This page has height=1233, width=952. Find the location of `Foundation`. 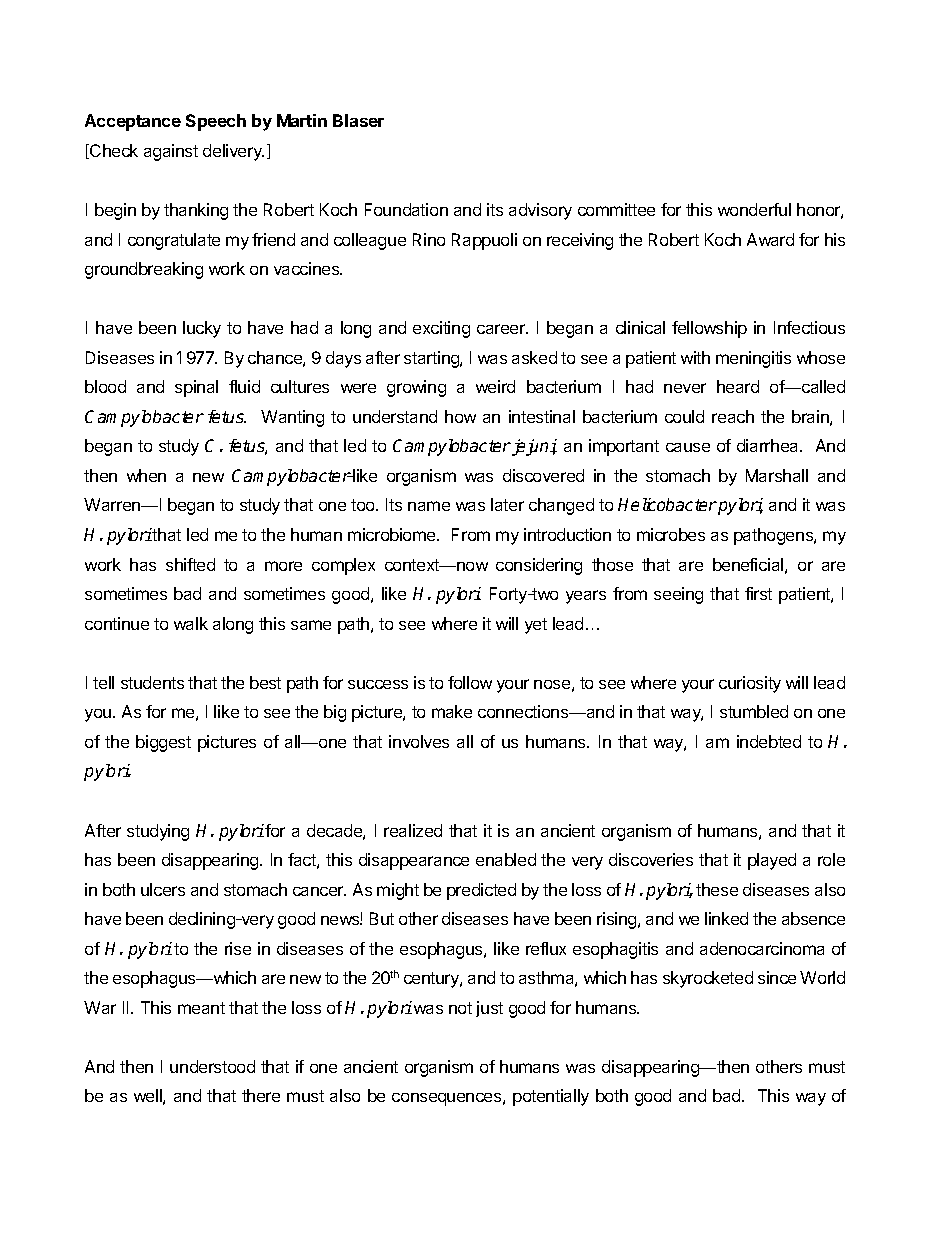

Foundation is located at coordinates (406, 209).
